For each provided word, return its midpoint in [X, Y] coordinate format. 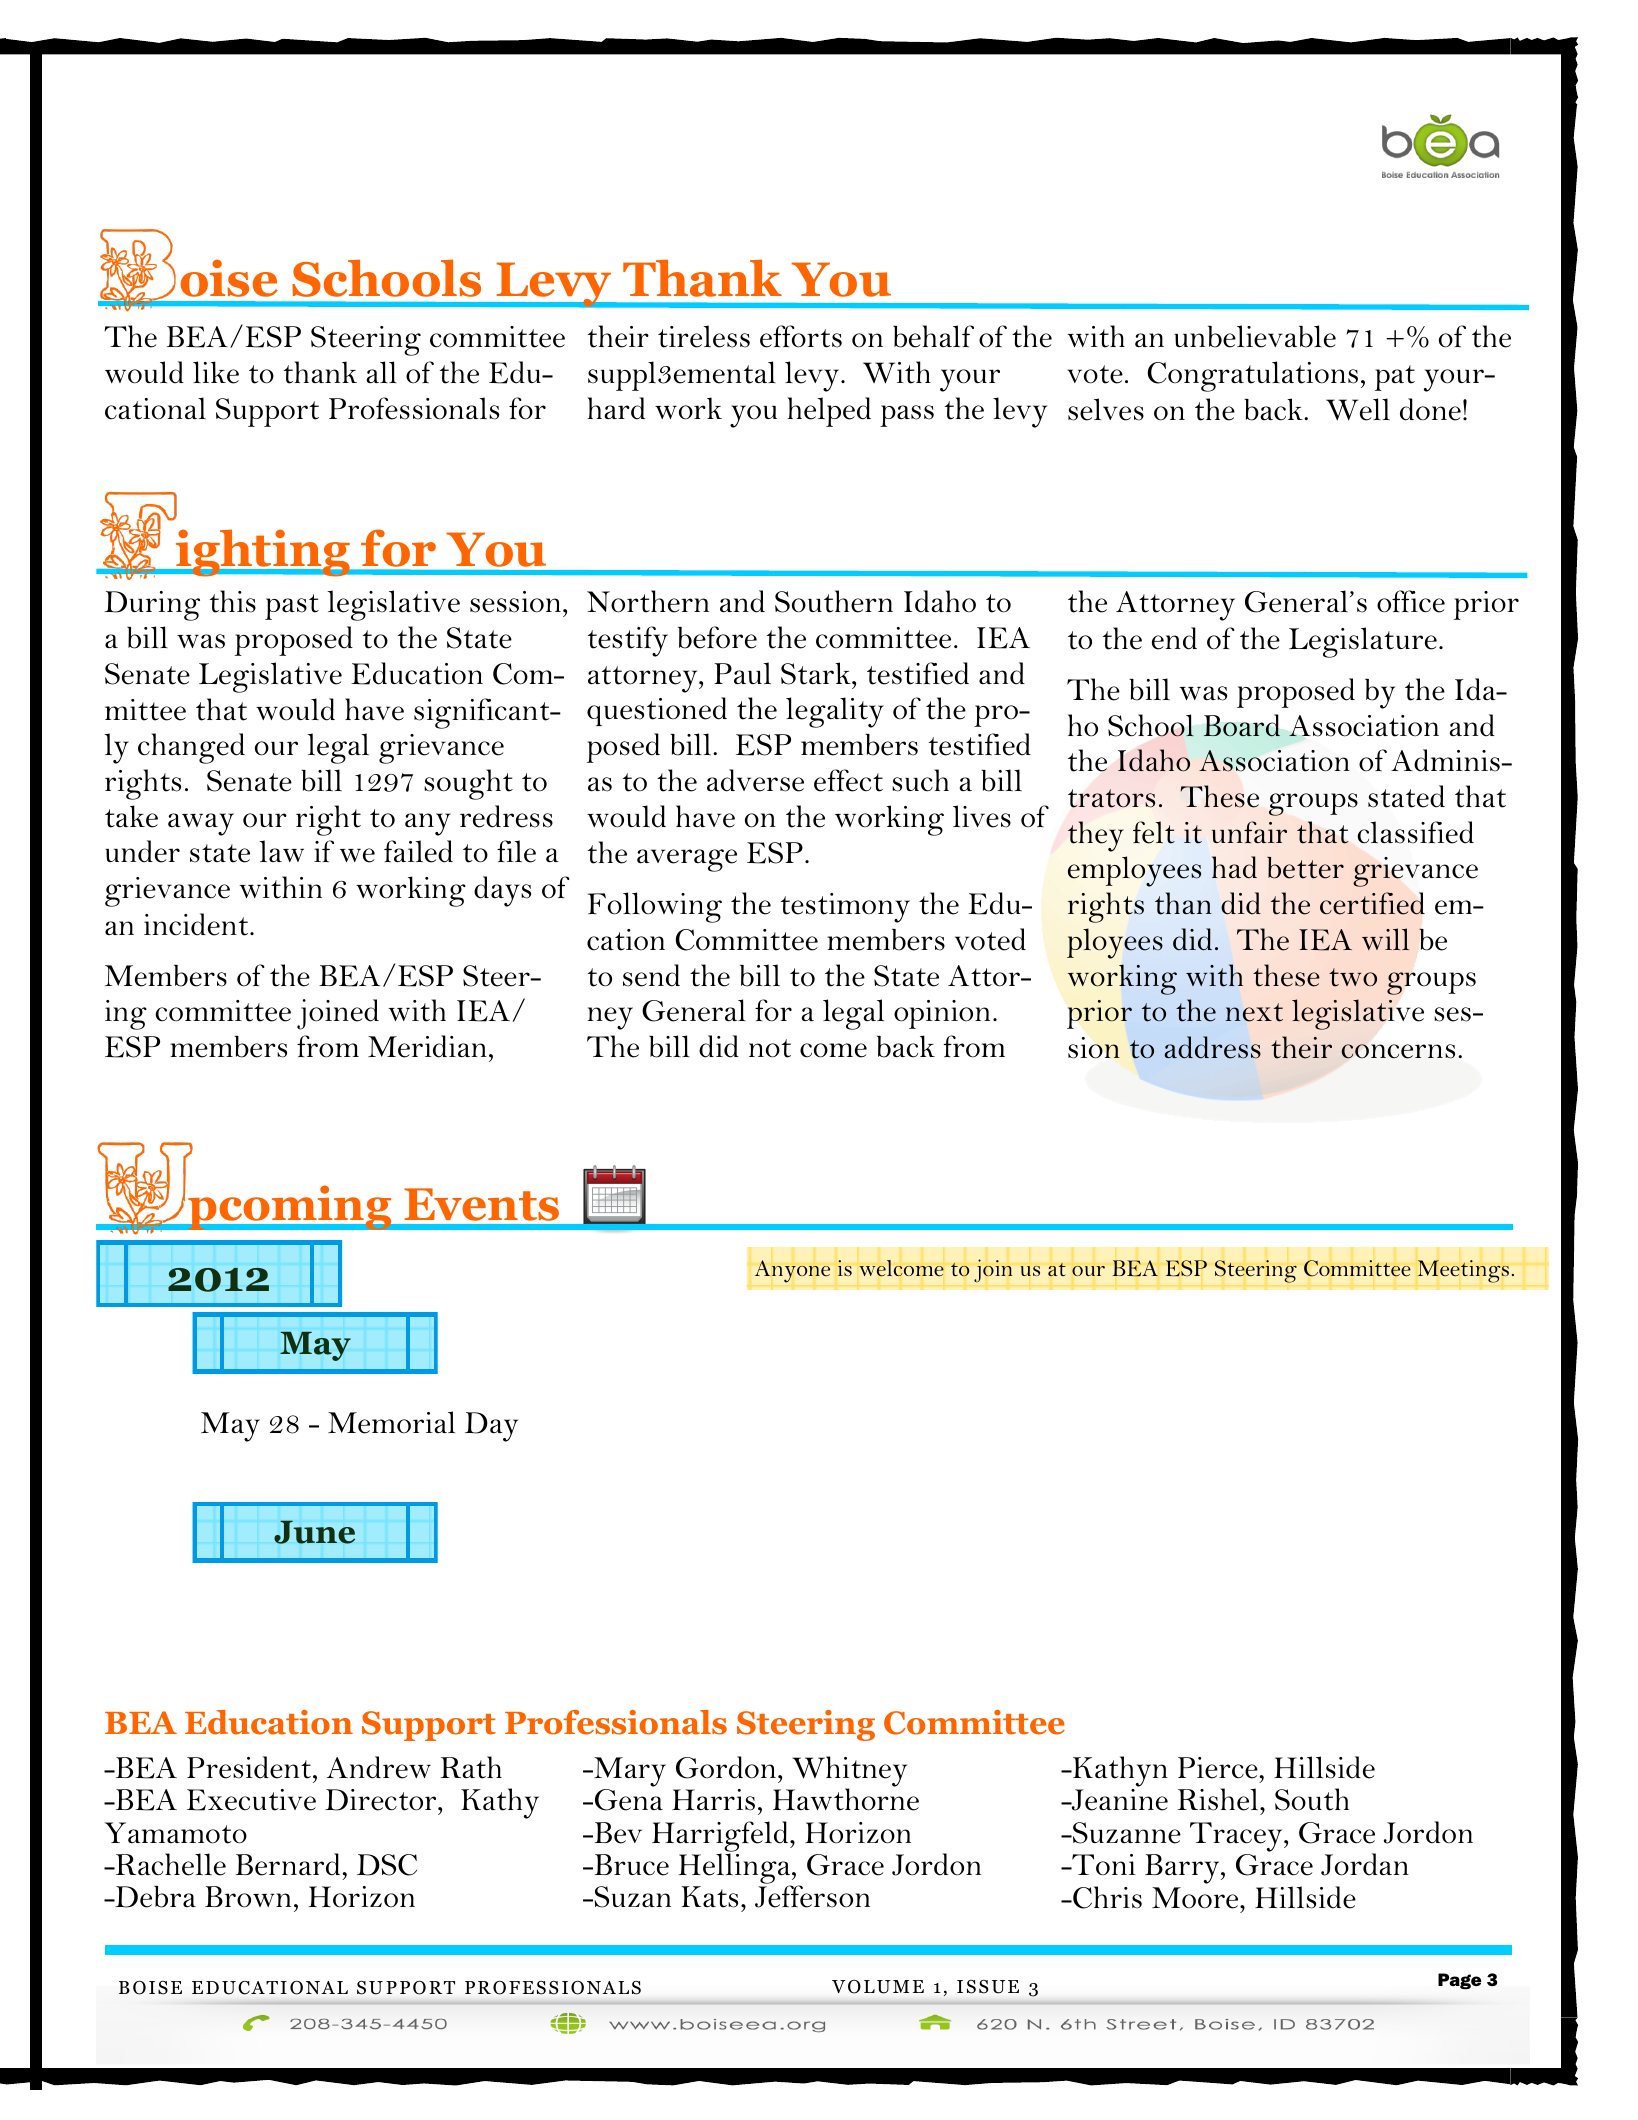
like [216, 372]
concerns [1398, 1051]
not [770, 1048]
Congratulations [1253, 376]
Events [481, 1204]
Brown [248, 1897]
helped [829, 412]
